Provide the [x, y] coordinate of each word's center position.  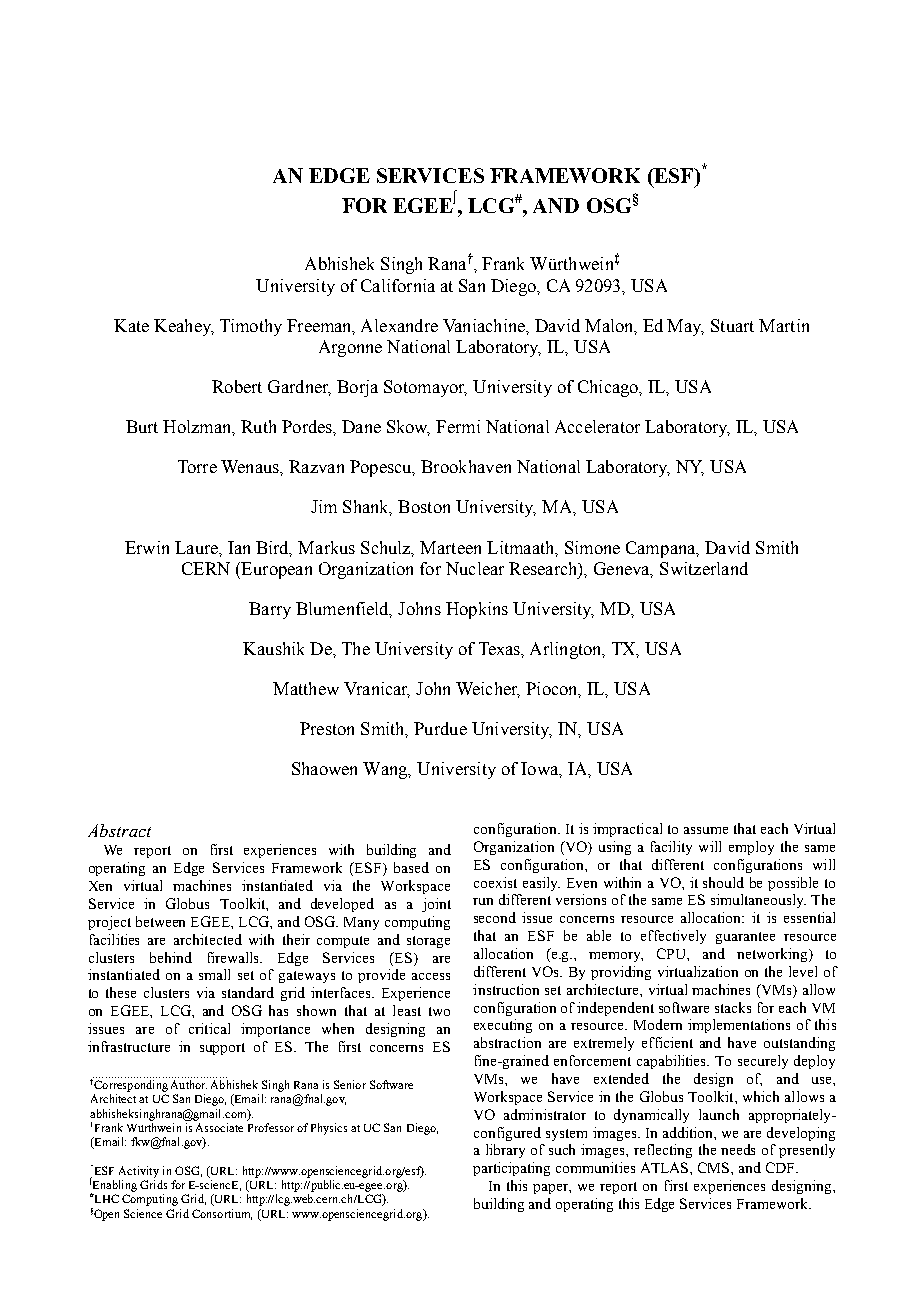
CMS [715, 1167]
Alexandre [399, 325]
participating [511, 1169]
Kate [131, 325]
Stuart [732, 325]
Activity [139, 1172]
